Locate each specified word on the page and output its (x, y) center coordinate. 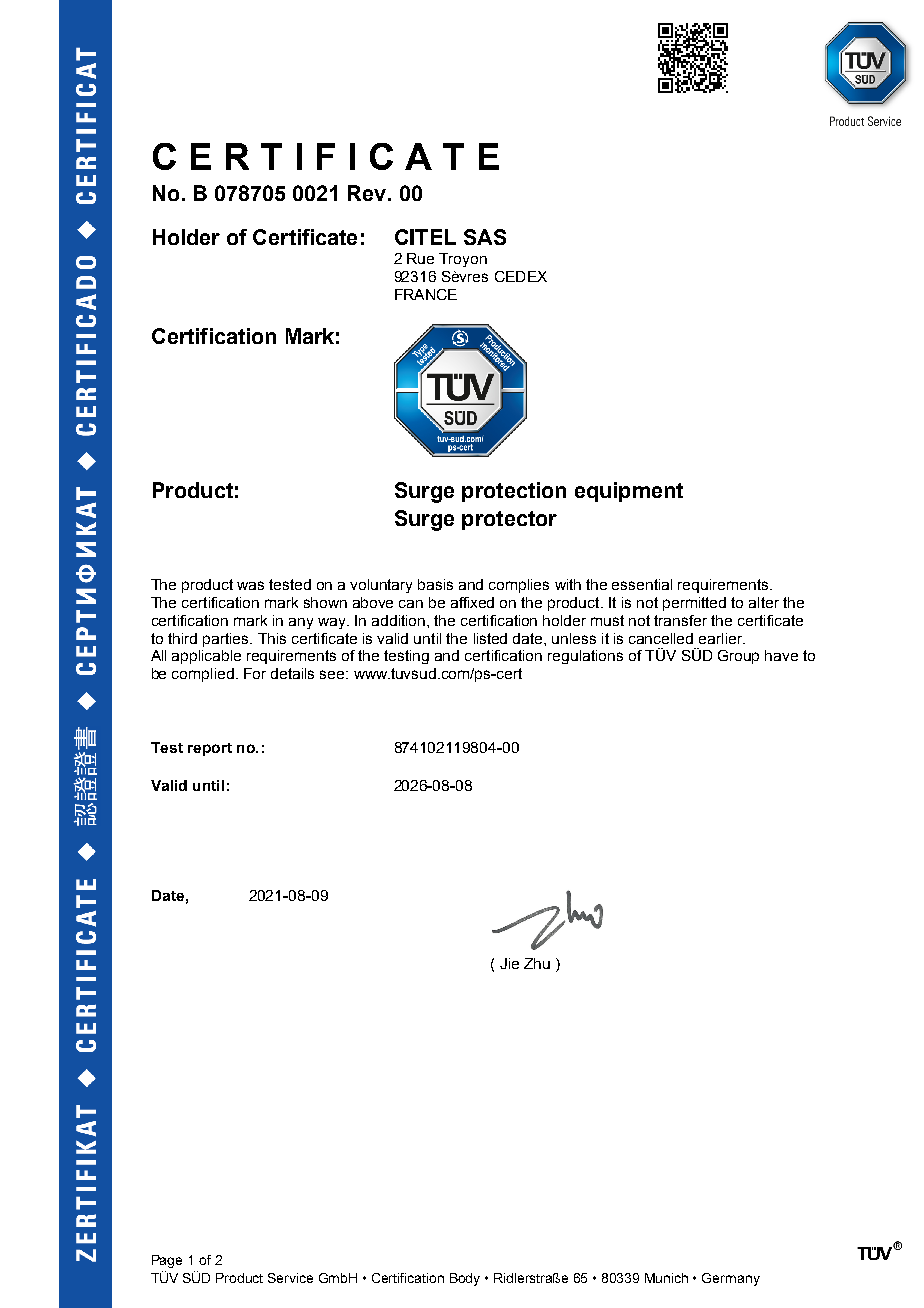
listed (490, 638)
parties (227, 640)
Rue (420, 258)
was (250, 585)
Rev (368, 193)
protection (514, 492)
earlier (722, 638)
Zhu (537, 963)
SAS (485, 237)
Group (738, 657)
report (210, 749)
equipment (629, 492)
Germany (731, 1279)
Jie (509, 963)
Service (290, 1278)
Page (167, 1261)
